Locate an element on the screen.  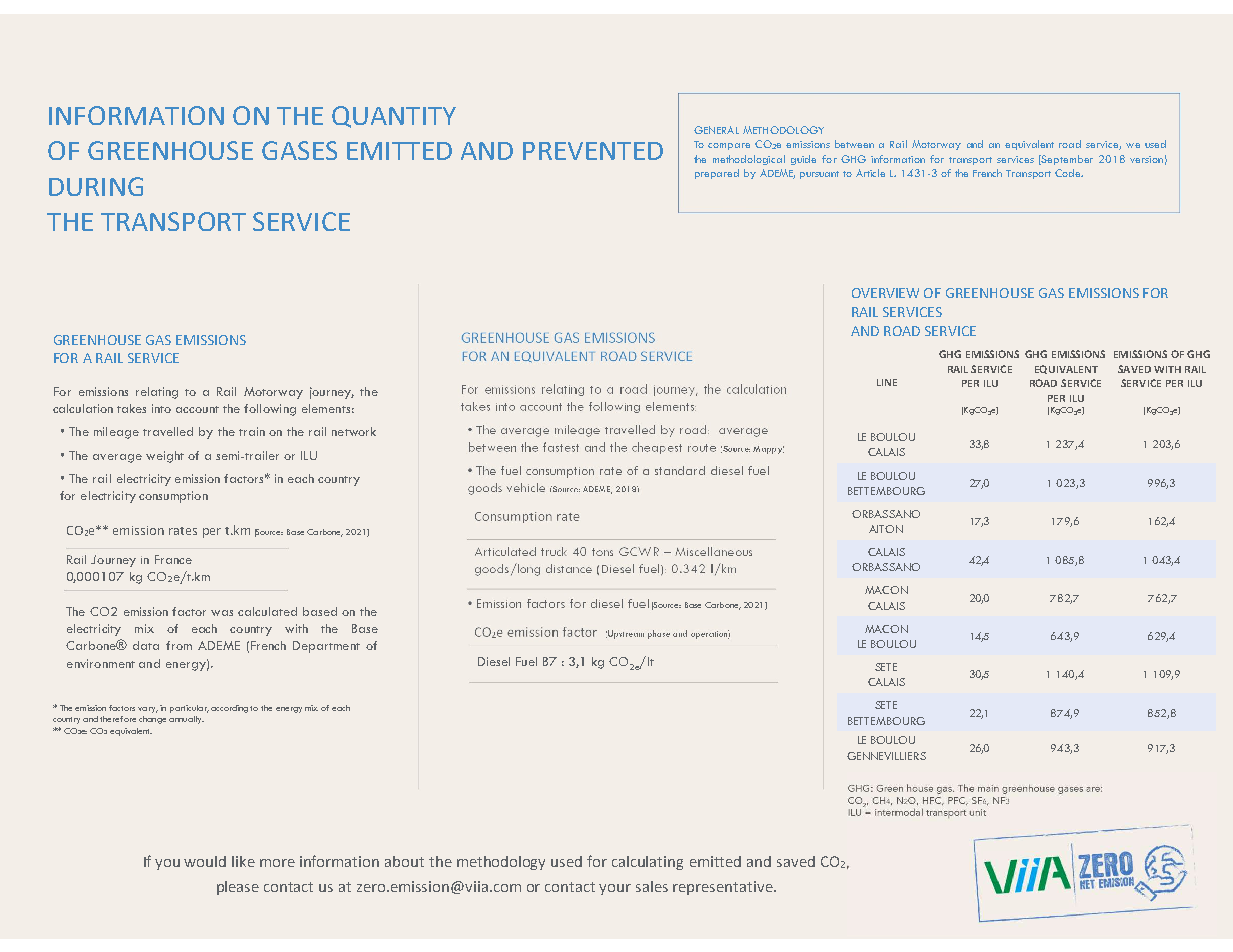
September is located at coordinates (1066, 160).
